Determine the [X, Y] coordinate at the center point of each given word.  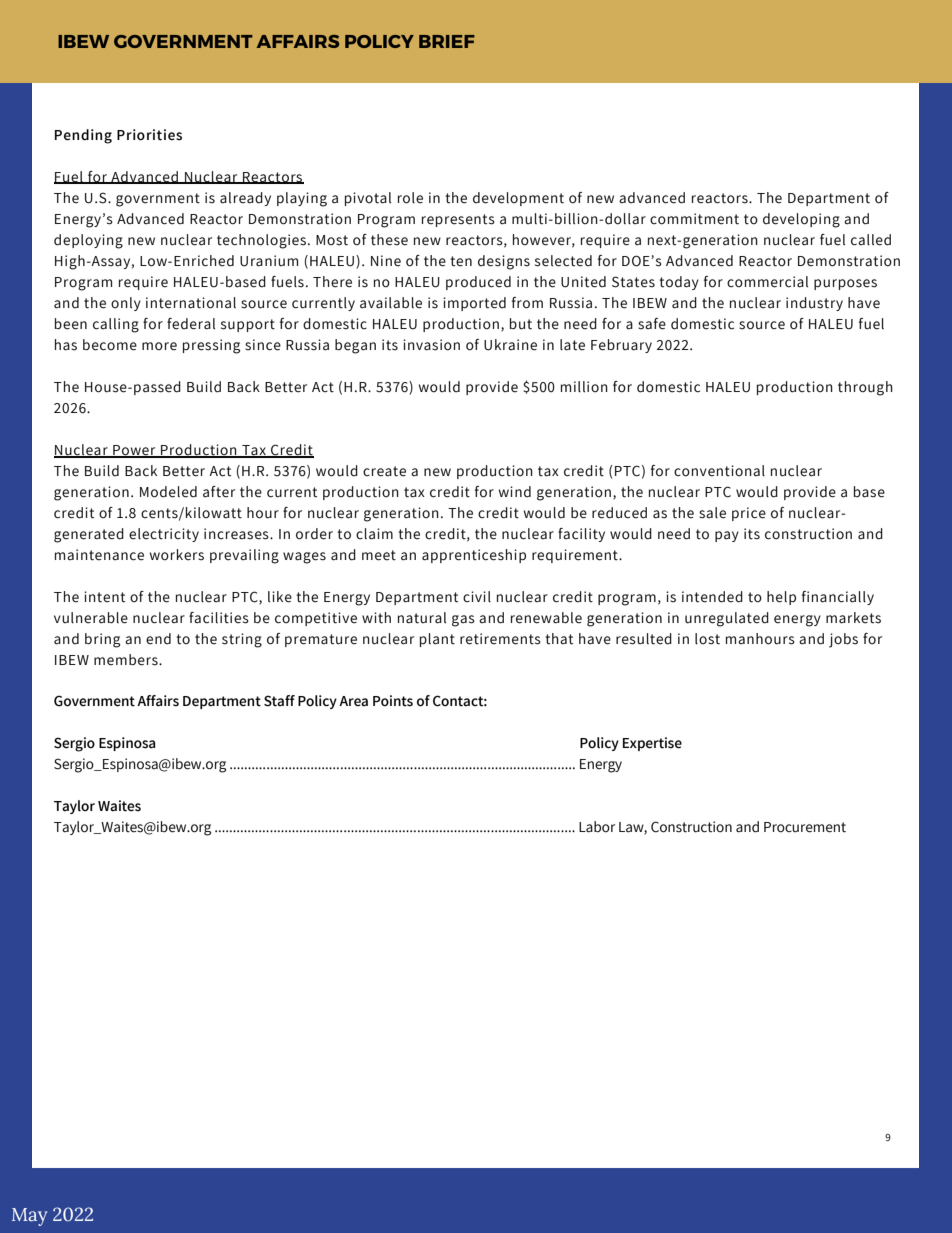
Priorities [149, 135]
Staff [279, 701]
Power [134, 451]
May [29, 1217]
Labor [597, 827]
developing [801, 220]
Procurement [805, 827]
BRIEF [447, 41]
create [384, 471]
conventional [719, 471]
